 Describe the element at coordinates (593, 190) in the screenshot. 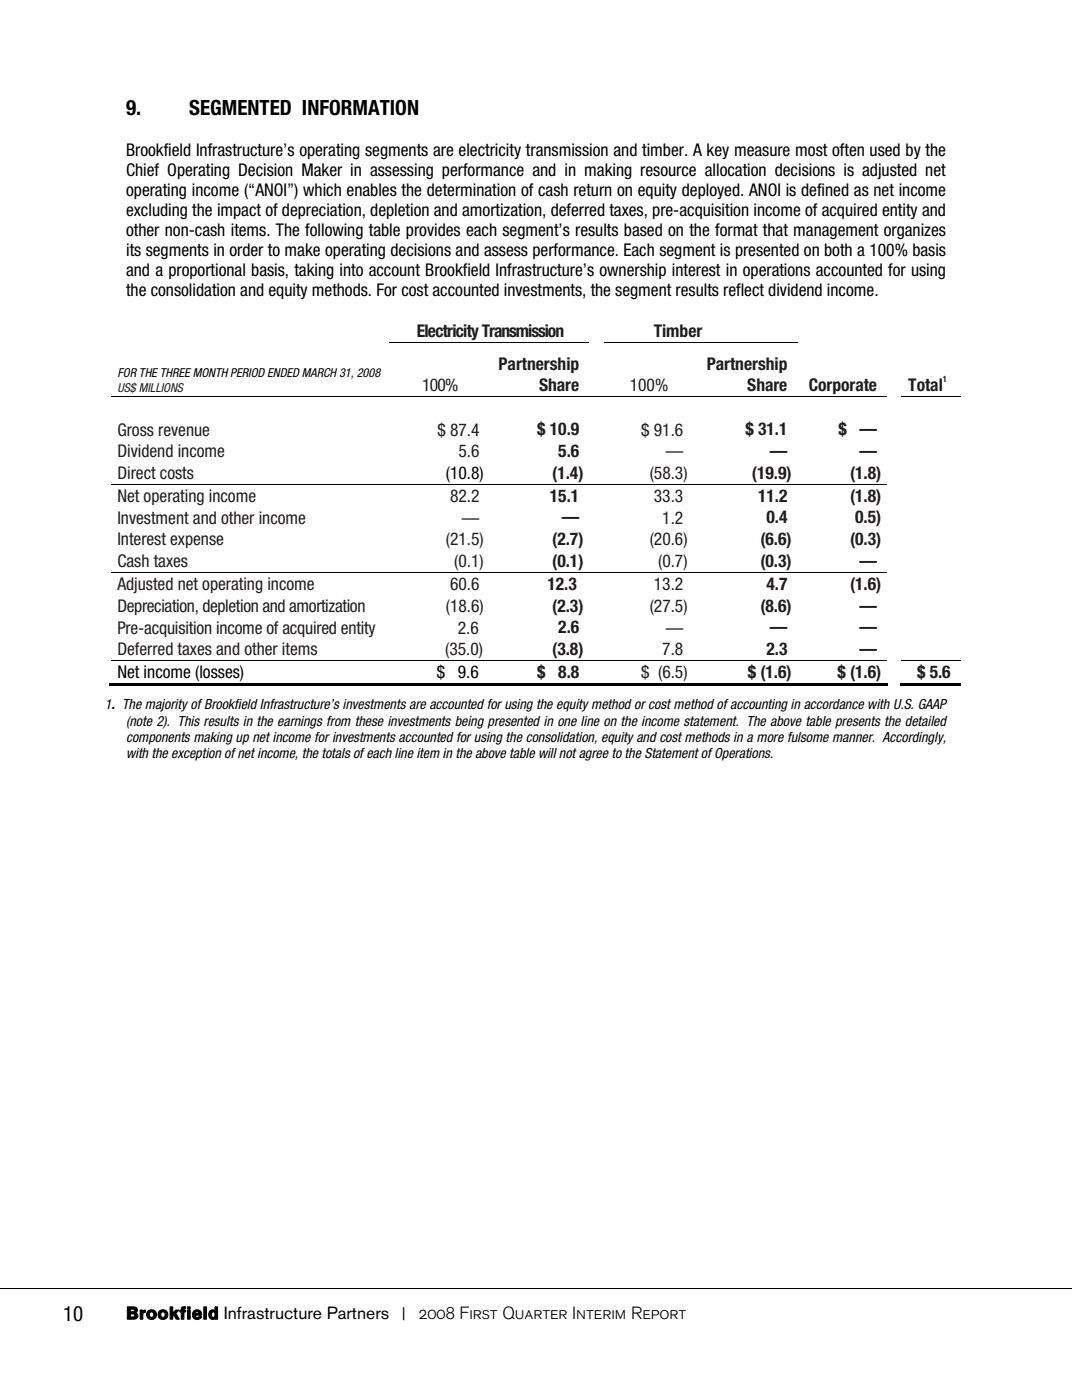

I see `return` at that location.
